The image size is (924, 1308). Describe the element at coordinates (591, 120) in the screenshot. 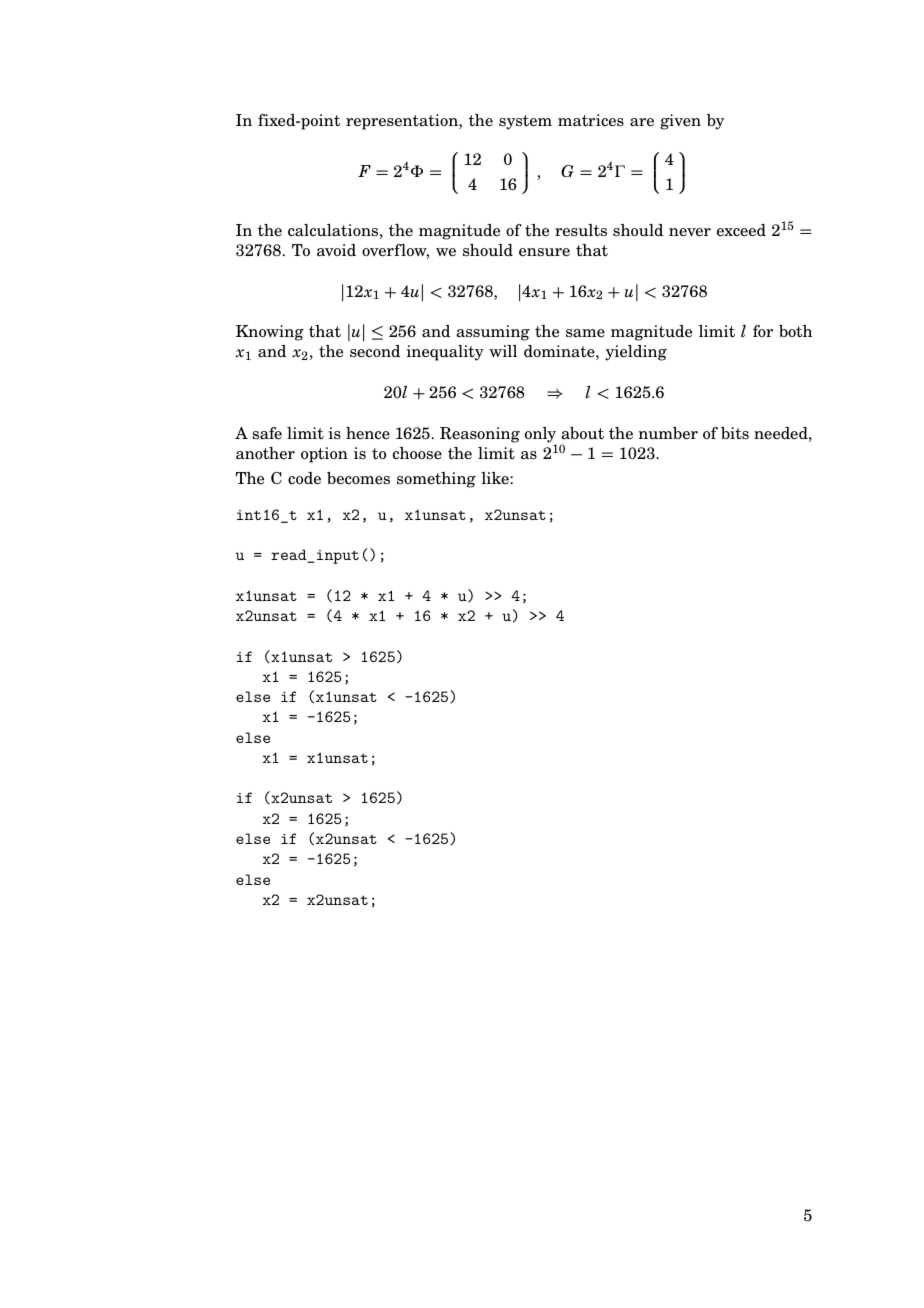

I see `matrices` at that location.
